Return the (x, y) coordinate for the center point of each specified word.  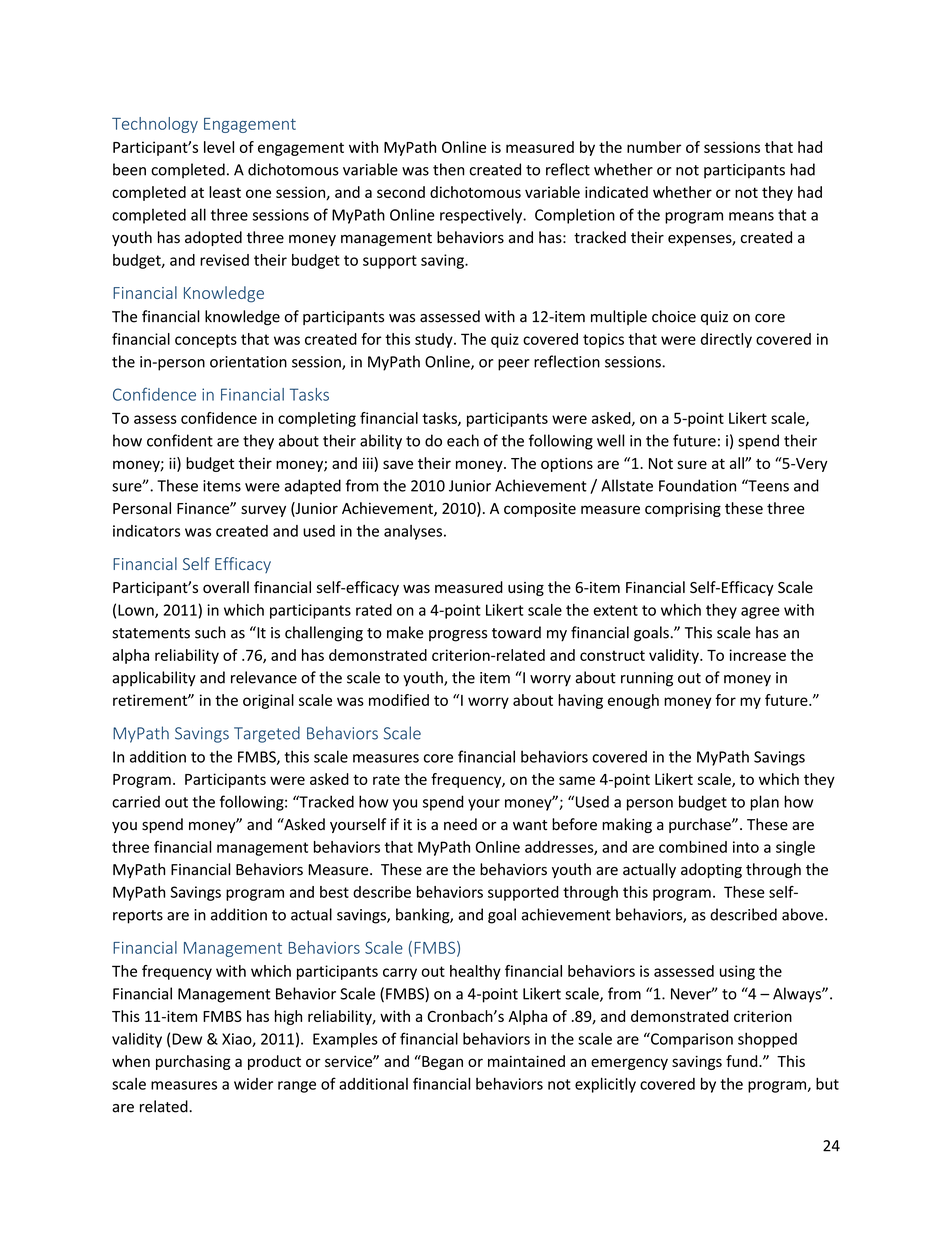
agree (760, 613)
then (448, 169)
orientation (248, 362)
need (460, 824)
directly (726, 340)
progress (458, 636)
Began (441, 1062)
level (219, 147)
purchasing (193, 1062)
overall (226, 587)
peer (514, 365)
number (654, 147)
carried (136, 802)
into (746, 847)
